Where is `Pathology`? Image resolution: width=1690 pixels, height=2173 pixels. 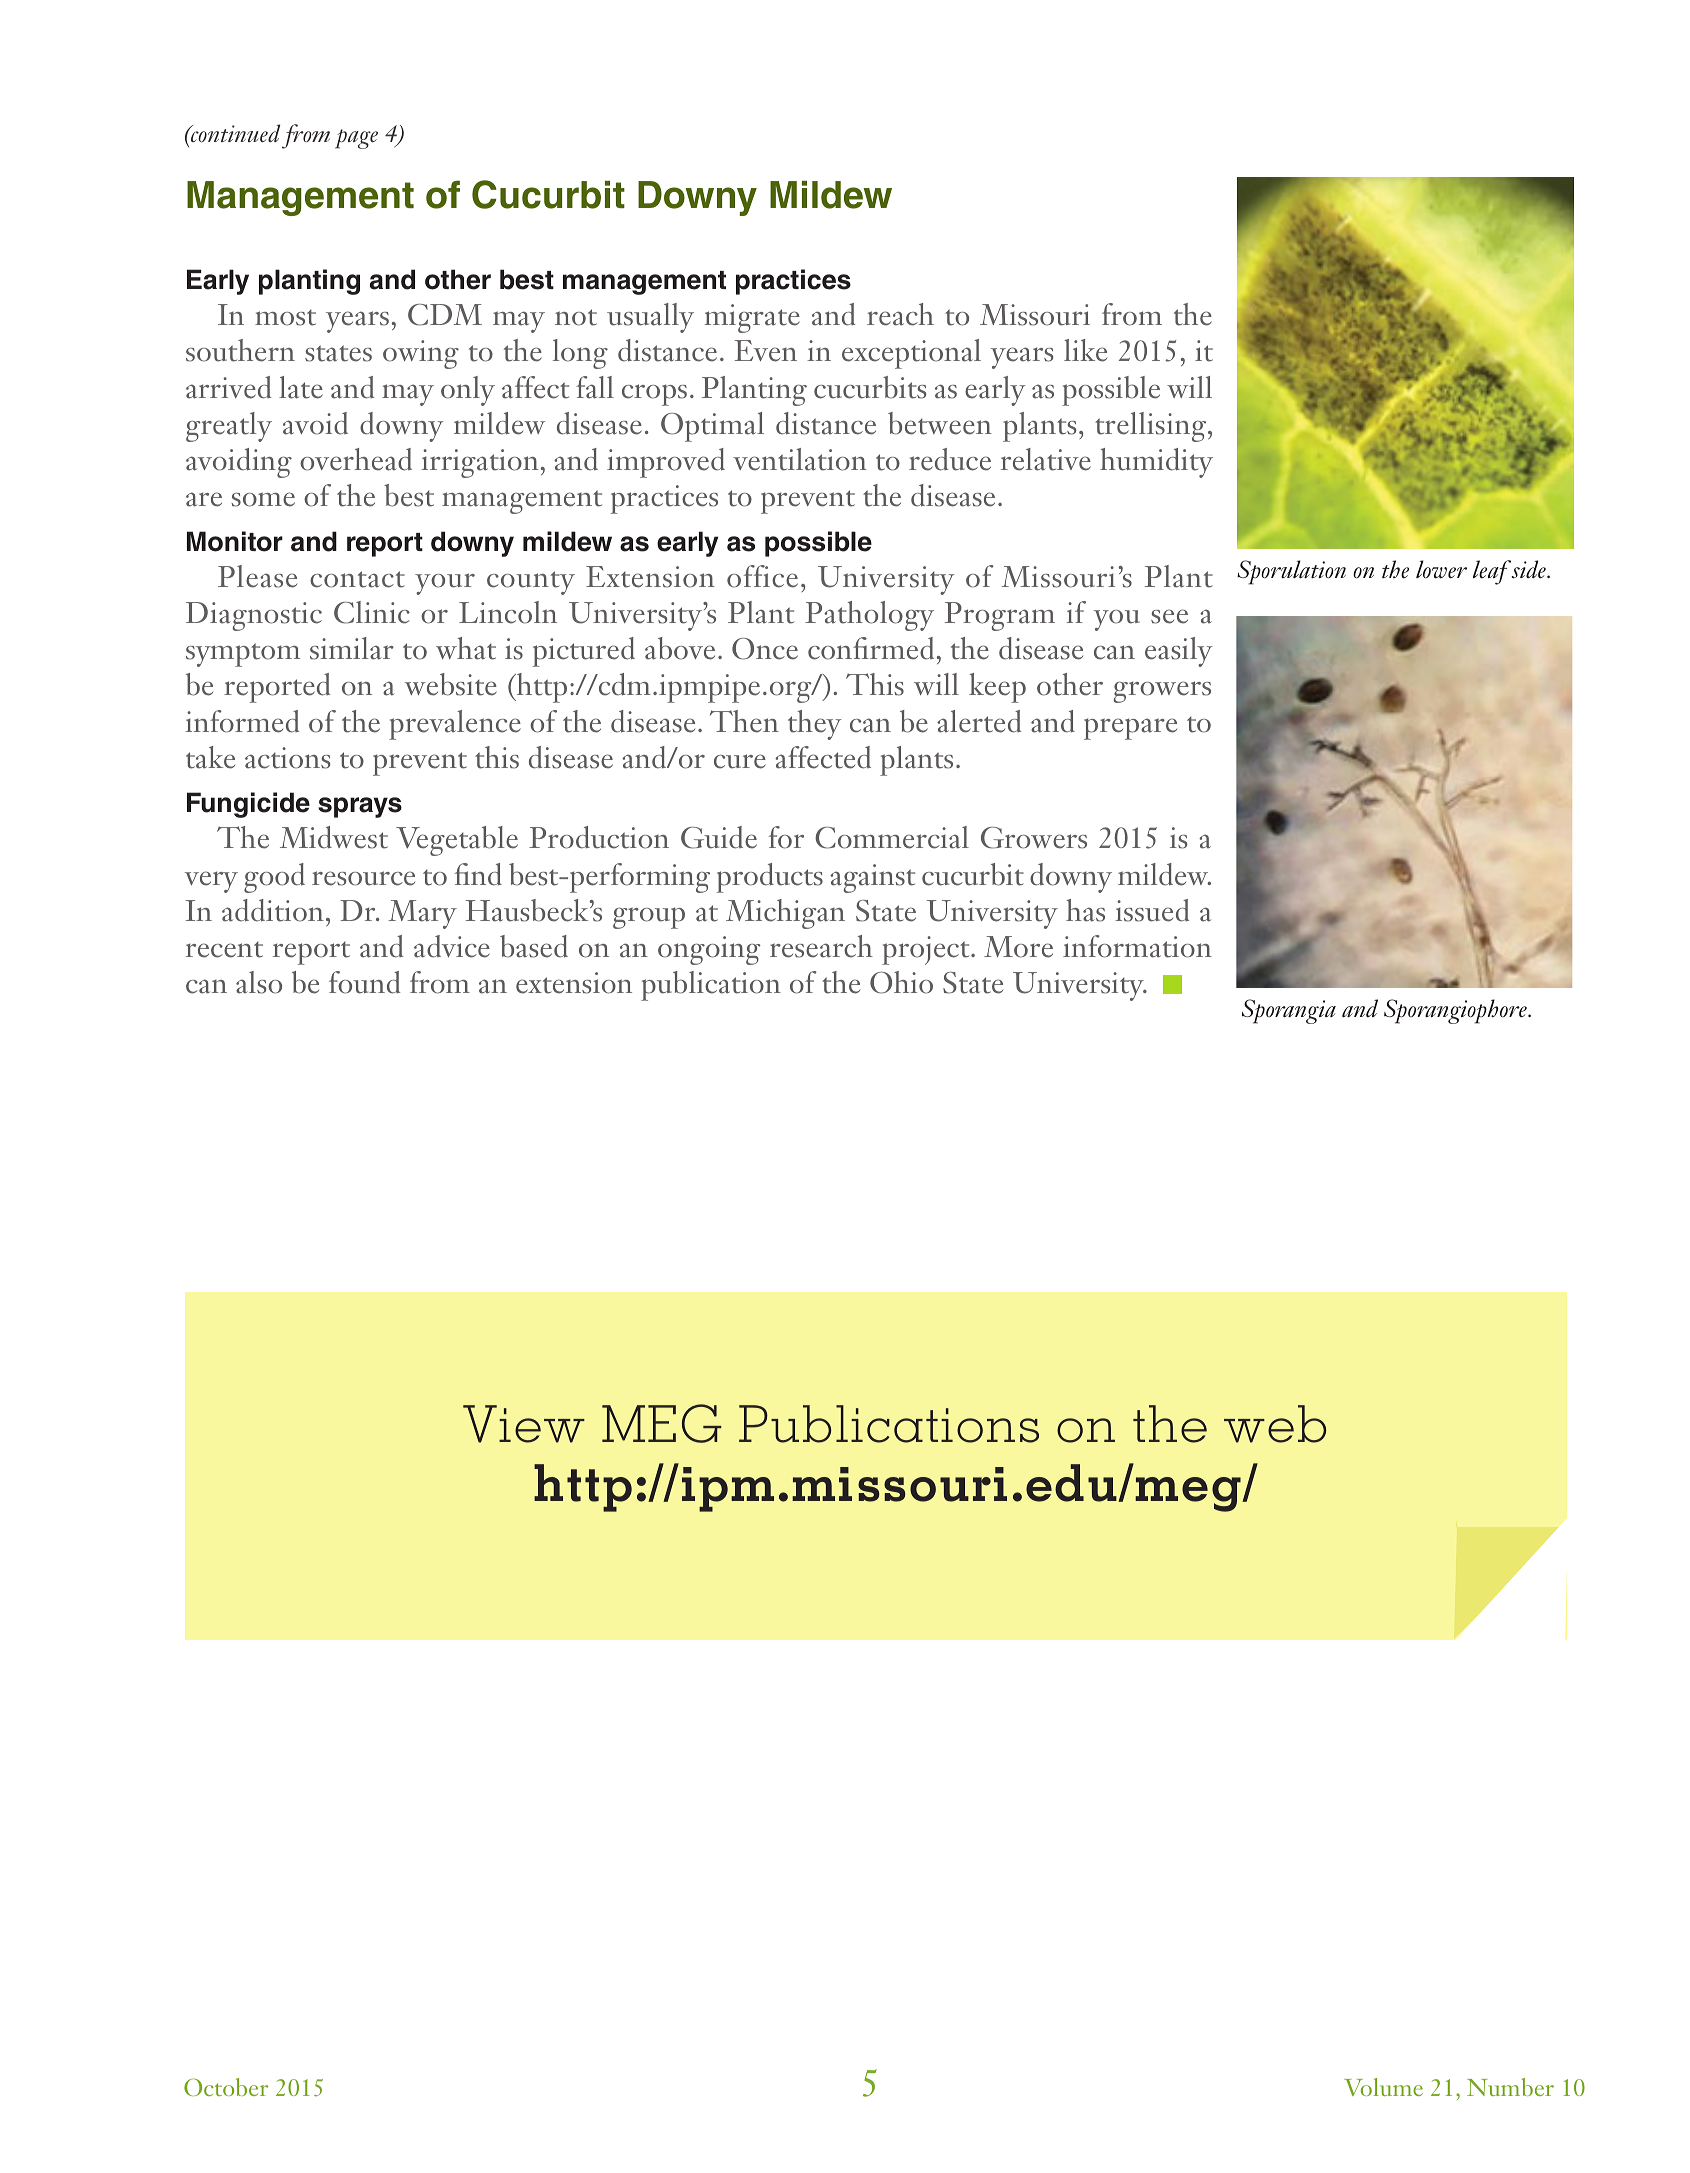 Pathology is located at coordinates (869, 616).
